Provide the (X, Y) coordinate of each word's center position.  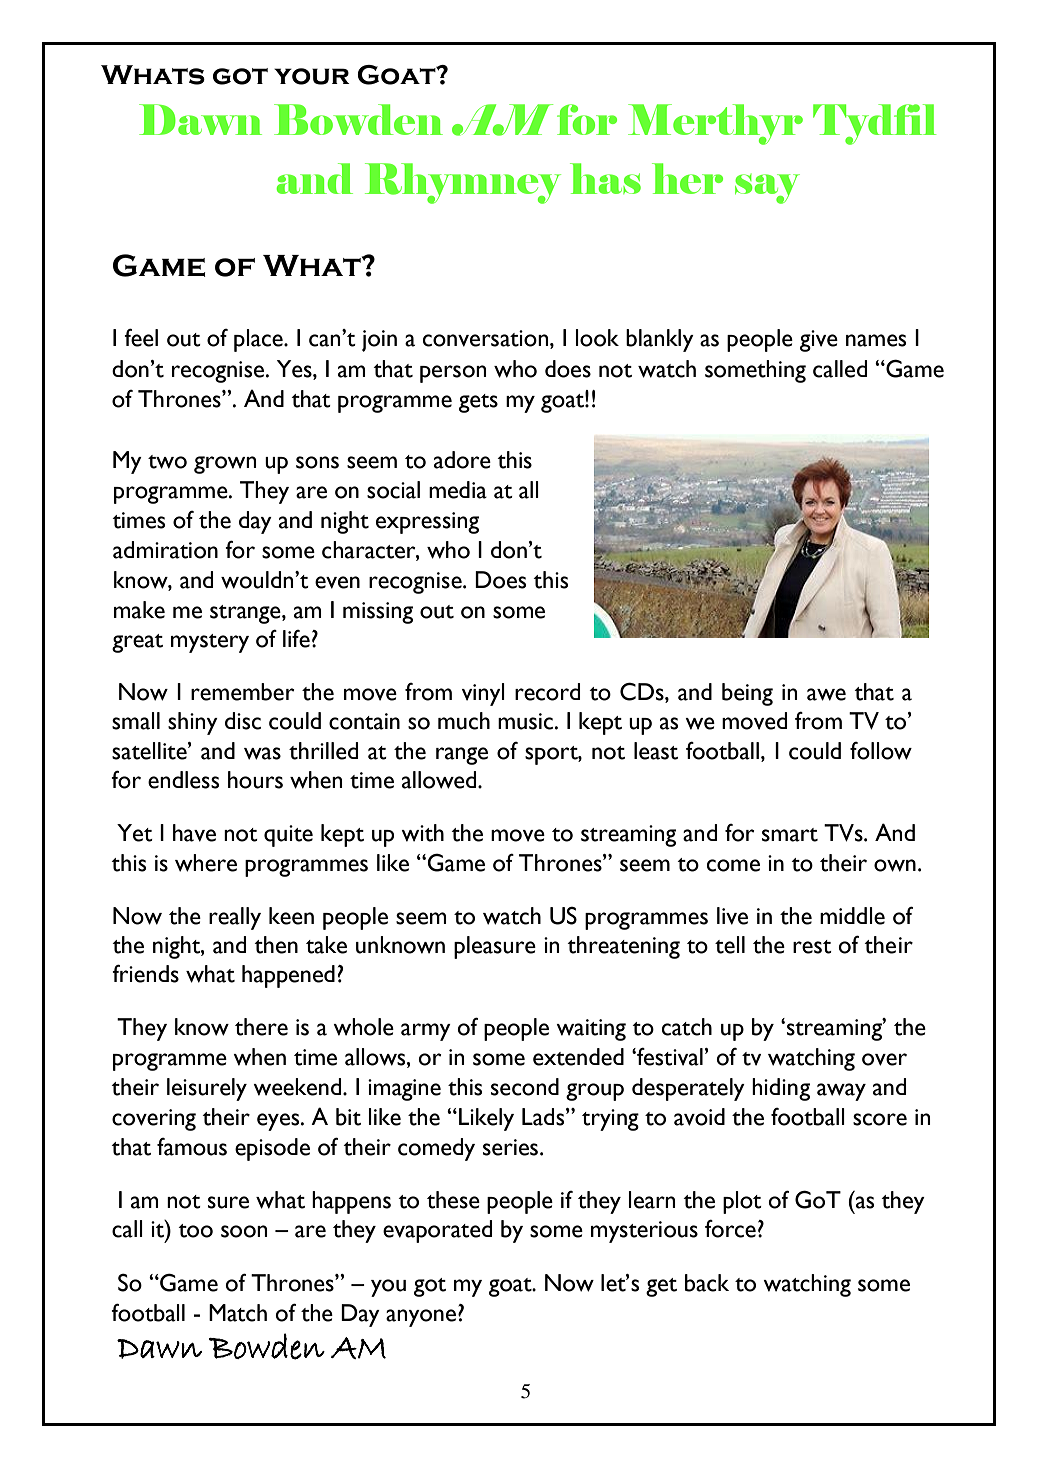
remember (243, 692)
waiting (591, 1030)
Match (238, 1313)
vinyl (483, 694)
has (605, 178)
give (819, 341)
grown (225, 465)
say (767, 189)
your (312, 76)
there (261, 1027)
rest (812, 947)
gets (478, 403)
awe (826, 694)
